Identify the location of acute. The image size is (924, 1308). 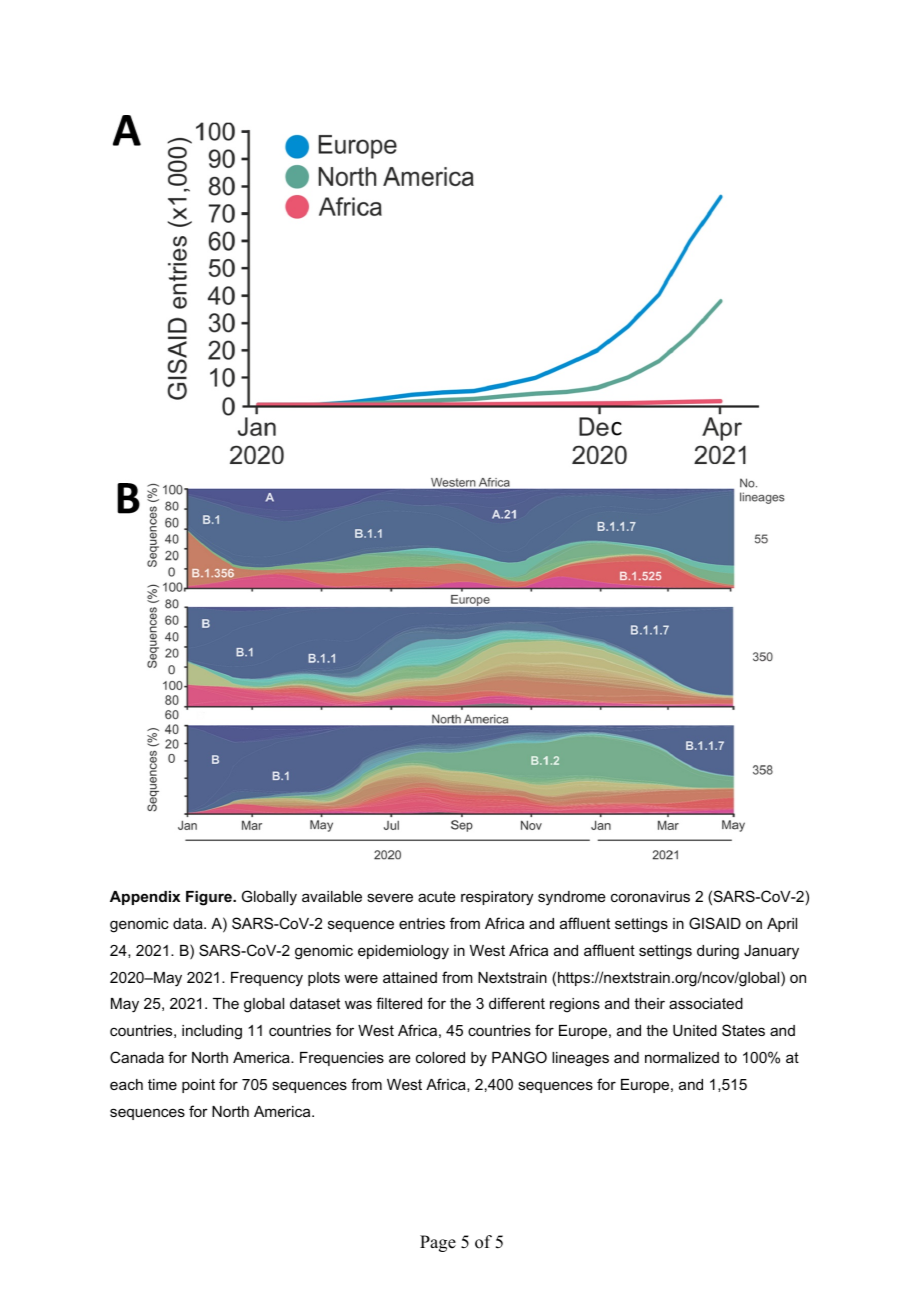
(437, 896).
